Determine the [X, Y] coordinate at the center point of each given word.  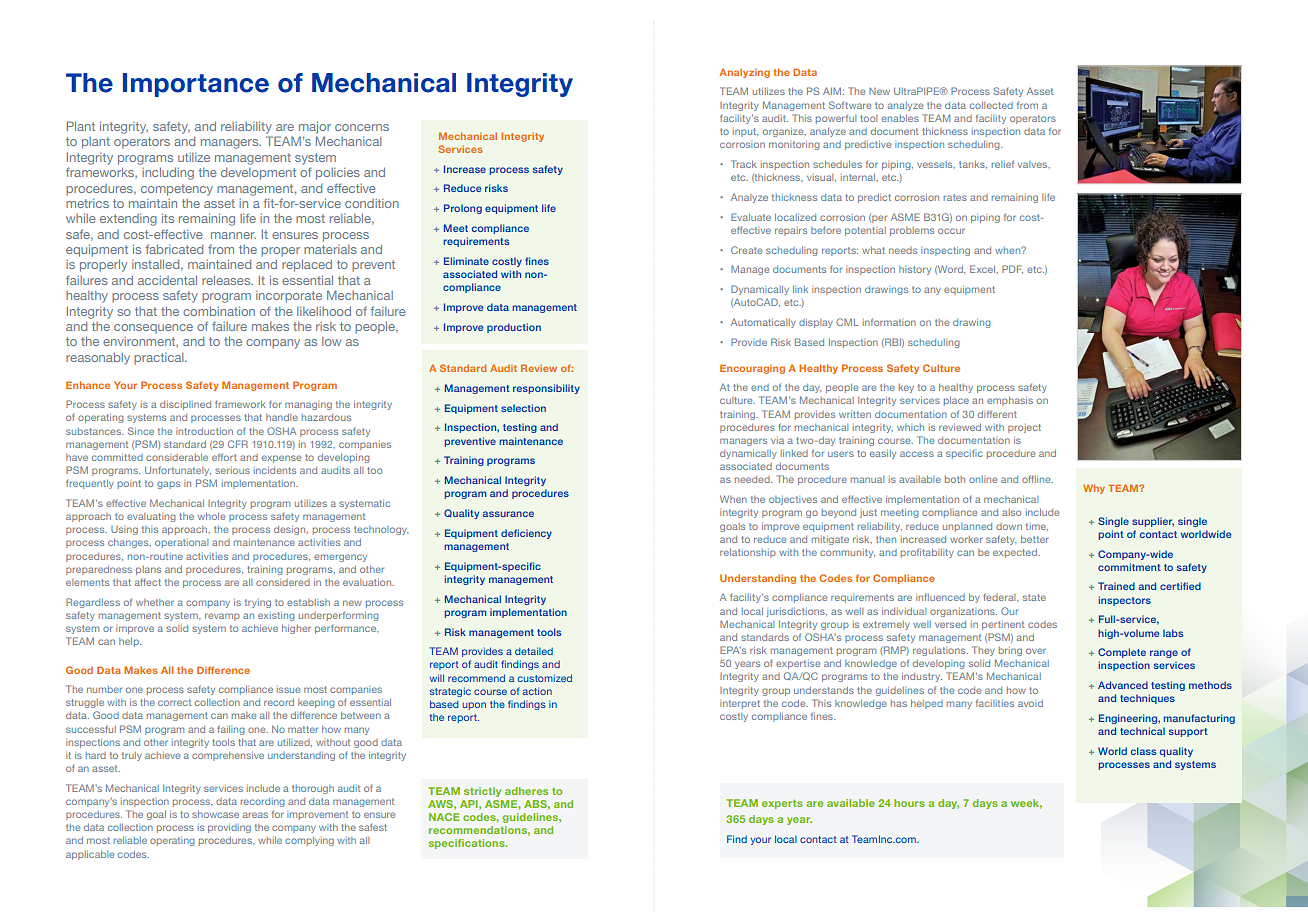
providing [229, 828]
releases [227, 280]
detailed [534, 651]
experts [782, 804]
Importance [196, 85]
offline [1037, 479]
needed [753, 479]
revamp [222, 617]
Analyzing [744, 73]
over [1036, 651]
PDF [1012, 269]
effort [224, 457]
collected [991, 105]
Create [746, 250]
